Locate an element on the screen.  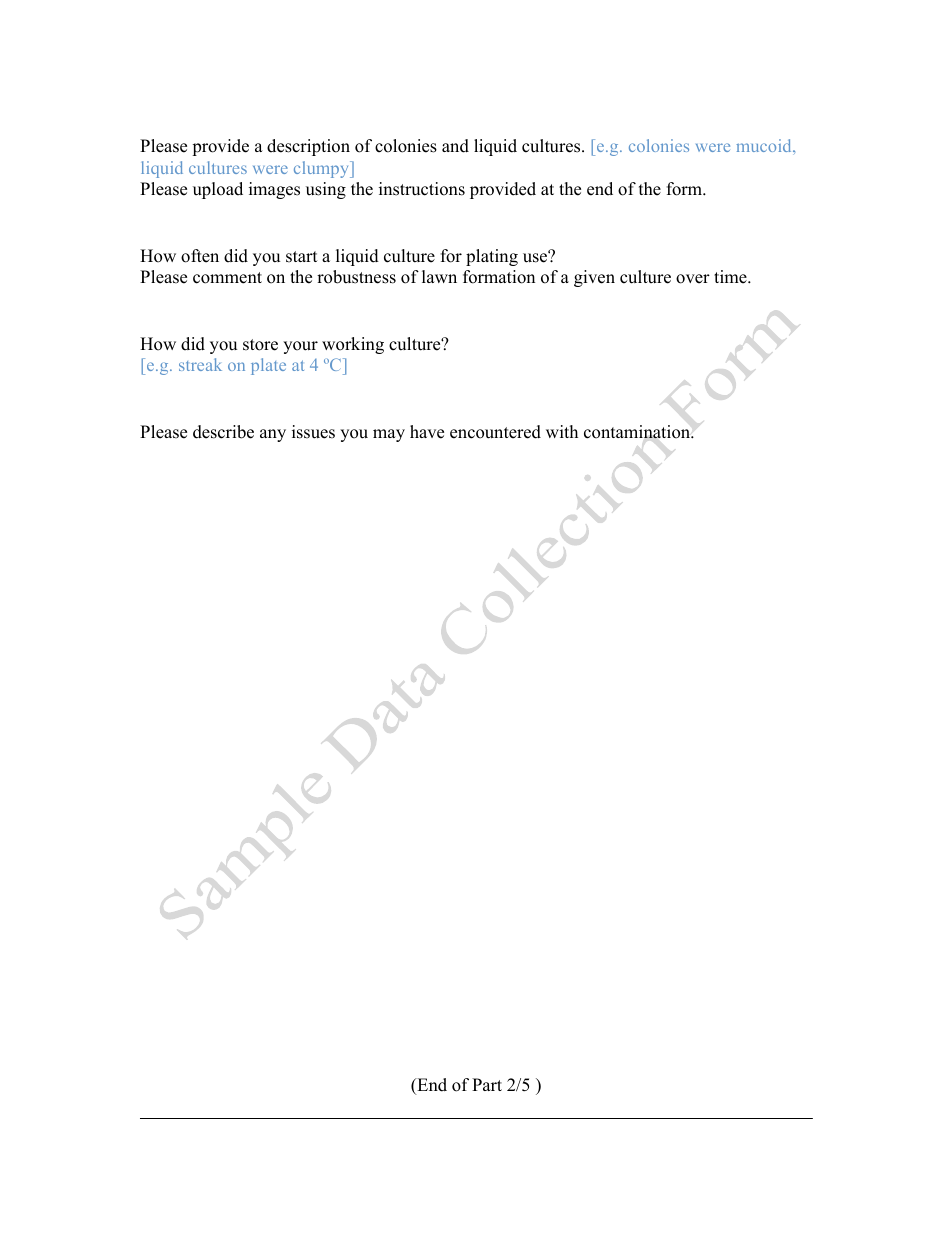
may is located at coordinates (389, 435).
